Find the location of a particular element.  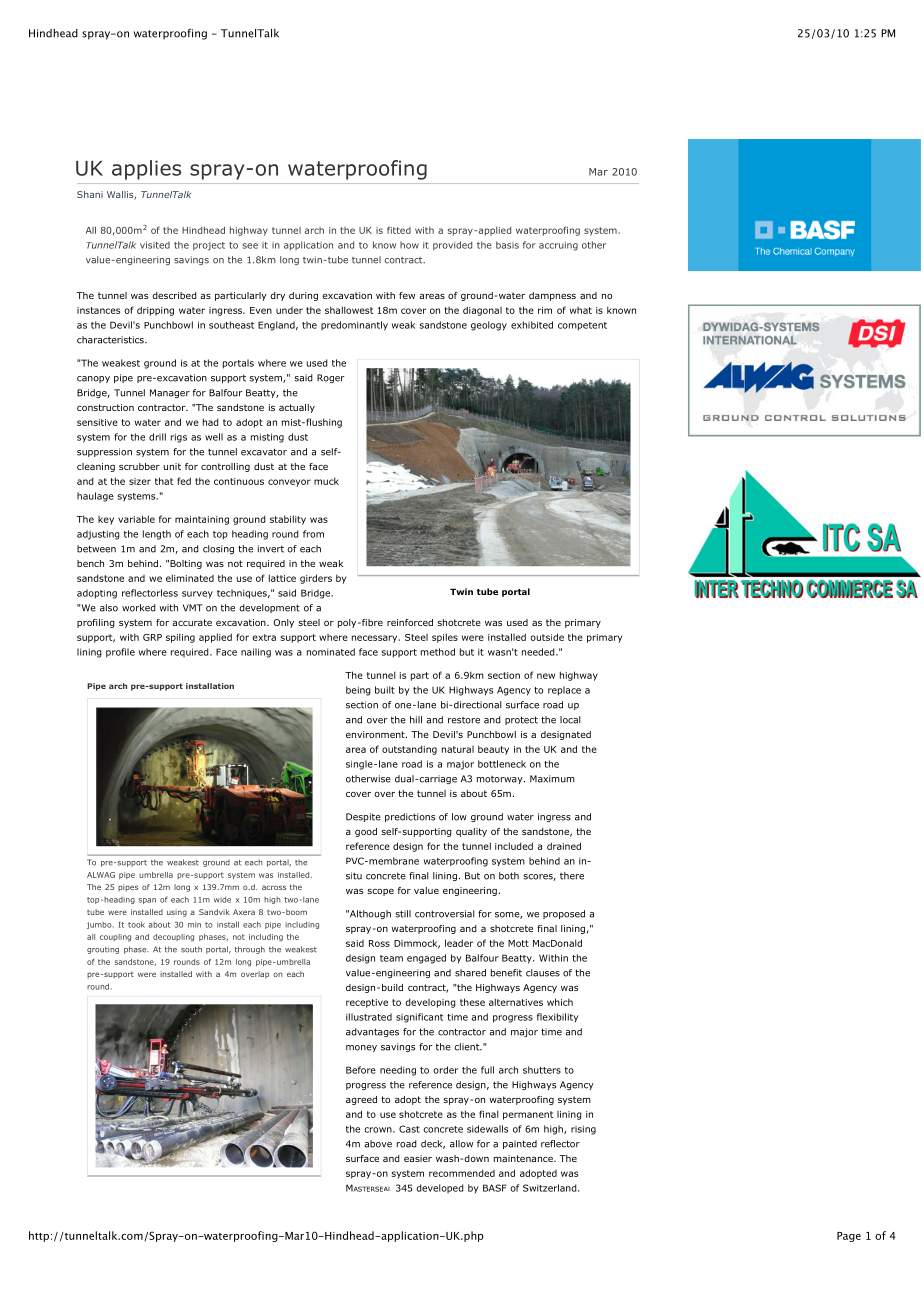

profile is located at coordinates (120, 653).
